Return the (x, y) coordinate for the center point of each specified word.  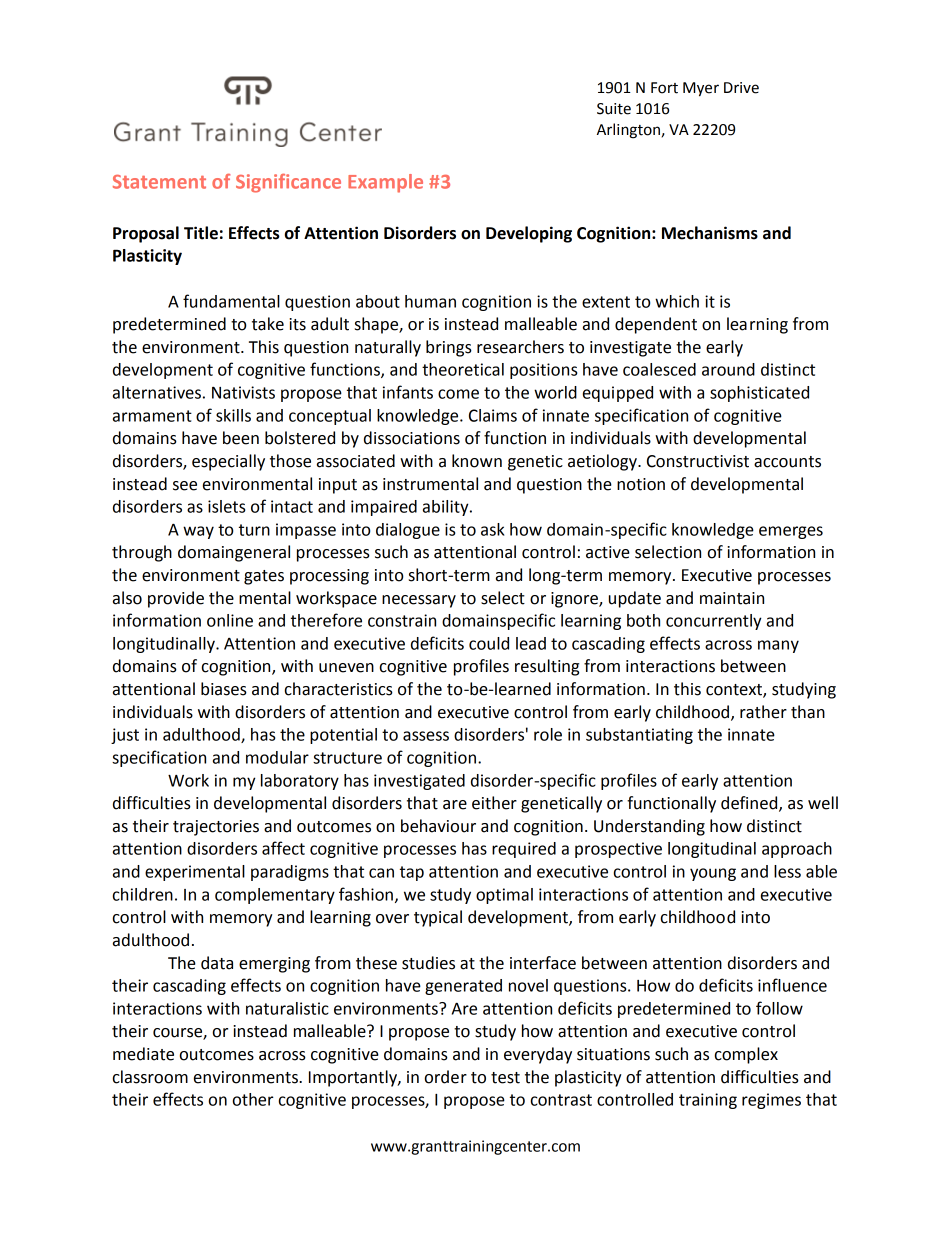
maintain (732, 598)
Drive (741, 88)
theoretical (463, 369)
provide (176, 599)
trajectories (216, 828)
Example (385, 183)
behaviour (438, 826)
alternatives (157, 392)
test (505, 1078)
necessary (419, 601)
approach (797, 850)
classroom (150, 1077)
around (728, 369)
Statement (159, 182)
